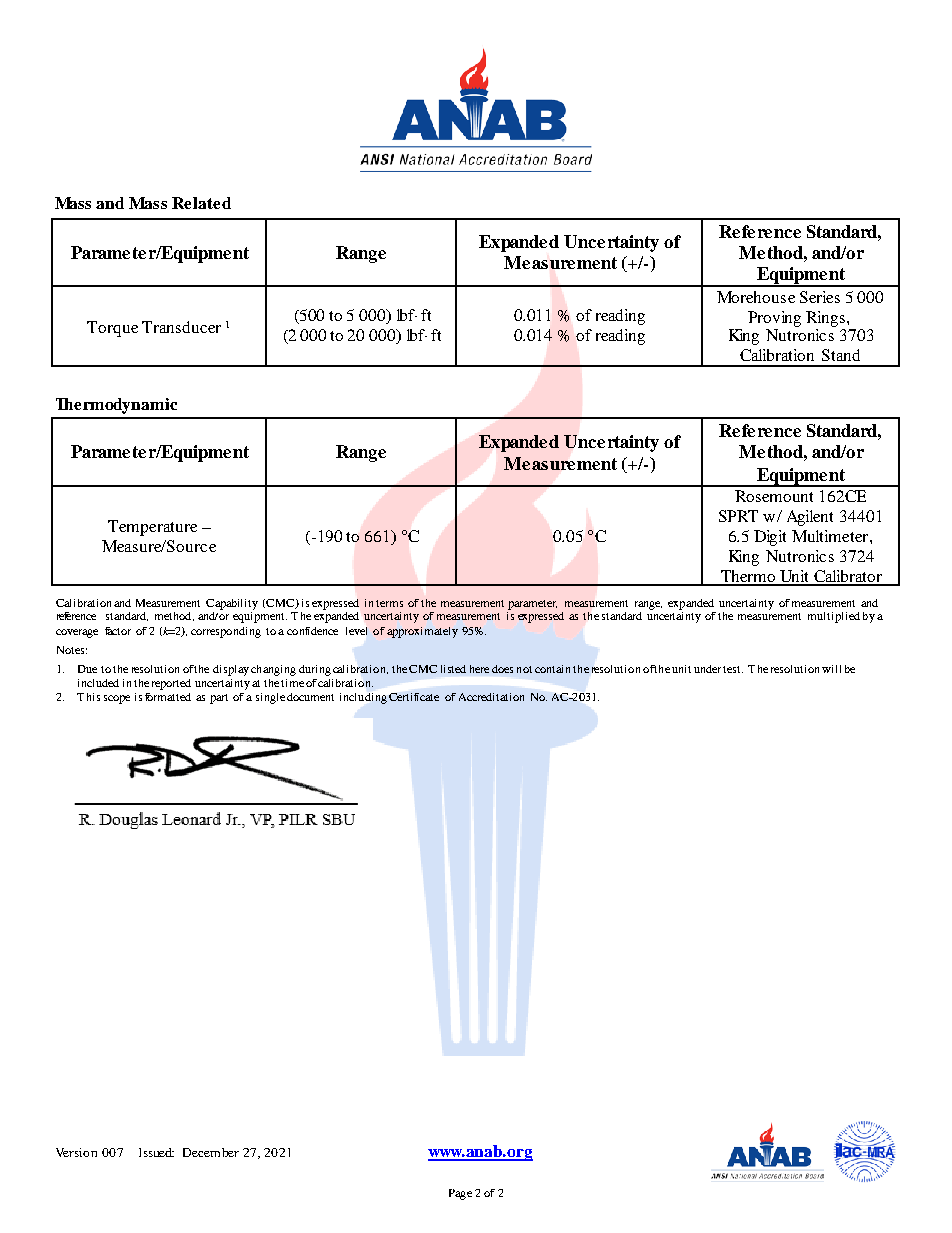 Image resolution: width=952 pixels, height=1233 pixels. What do you see at coordinates (181, 327) in the page?
I see `Transducer` at bounding box center [181, 327].
